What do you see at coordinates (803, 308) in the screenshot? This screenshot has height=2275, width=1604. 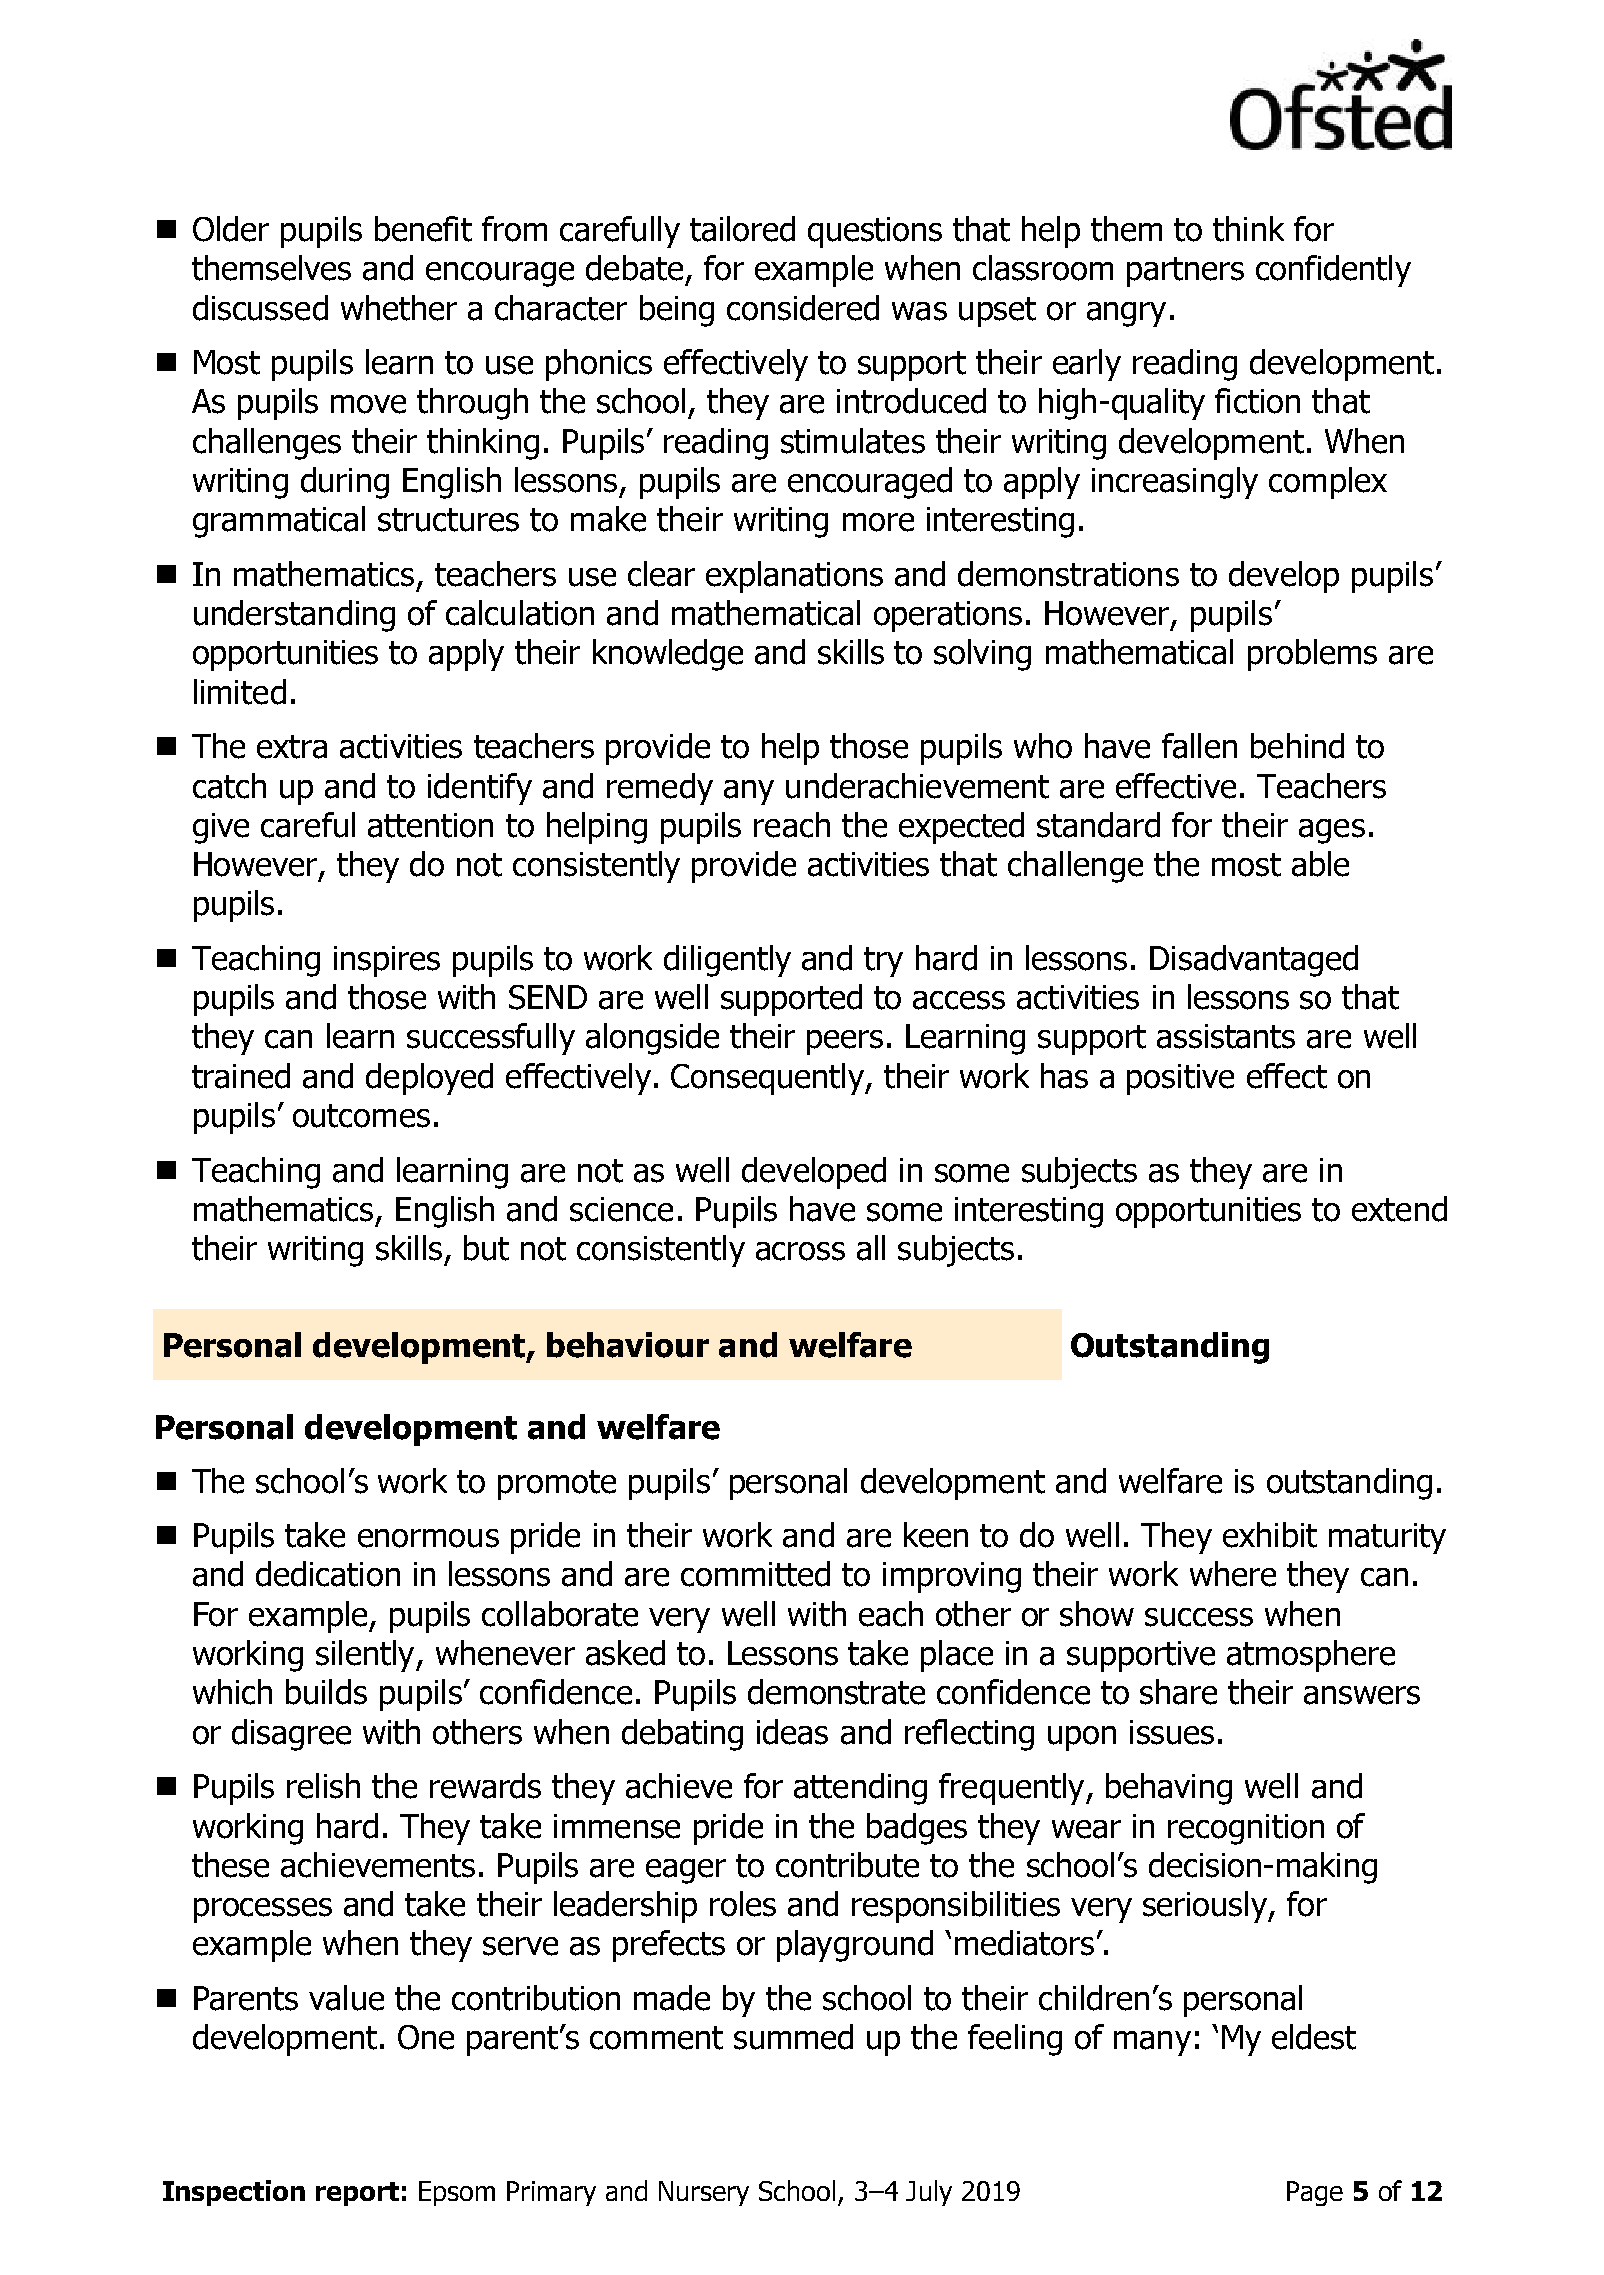 I see `considered` at bounding box center [803, 308].
